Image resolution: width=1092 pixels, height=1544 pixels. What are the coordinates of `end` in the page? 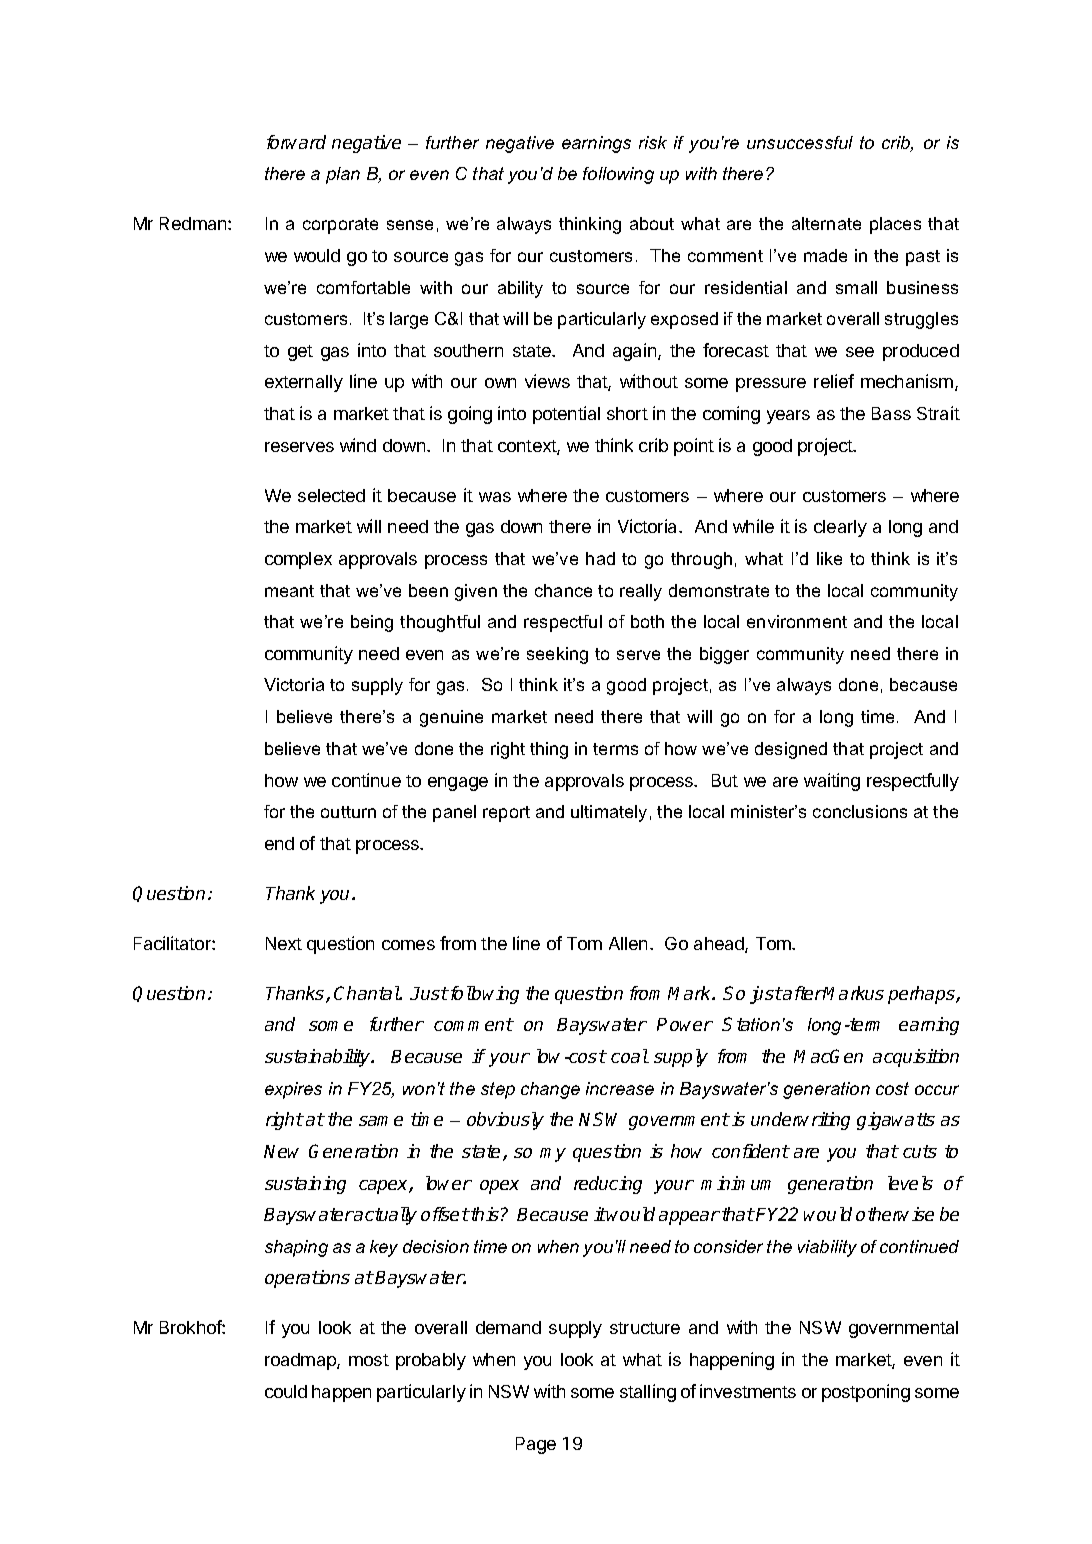 It's located at (279, 843).
